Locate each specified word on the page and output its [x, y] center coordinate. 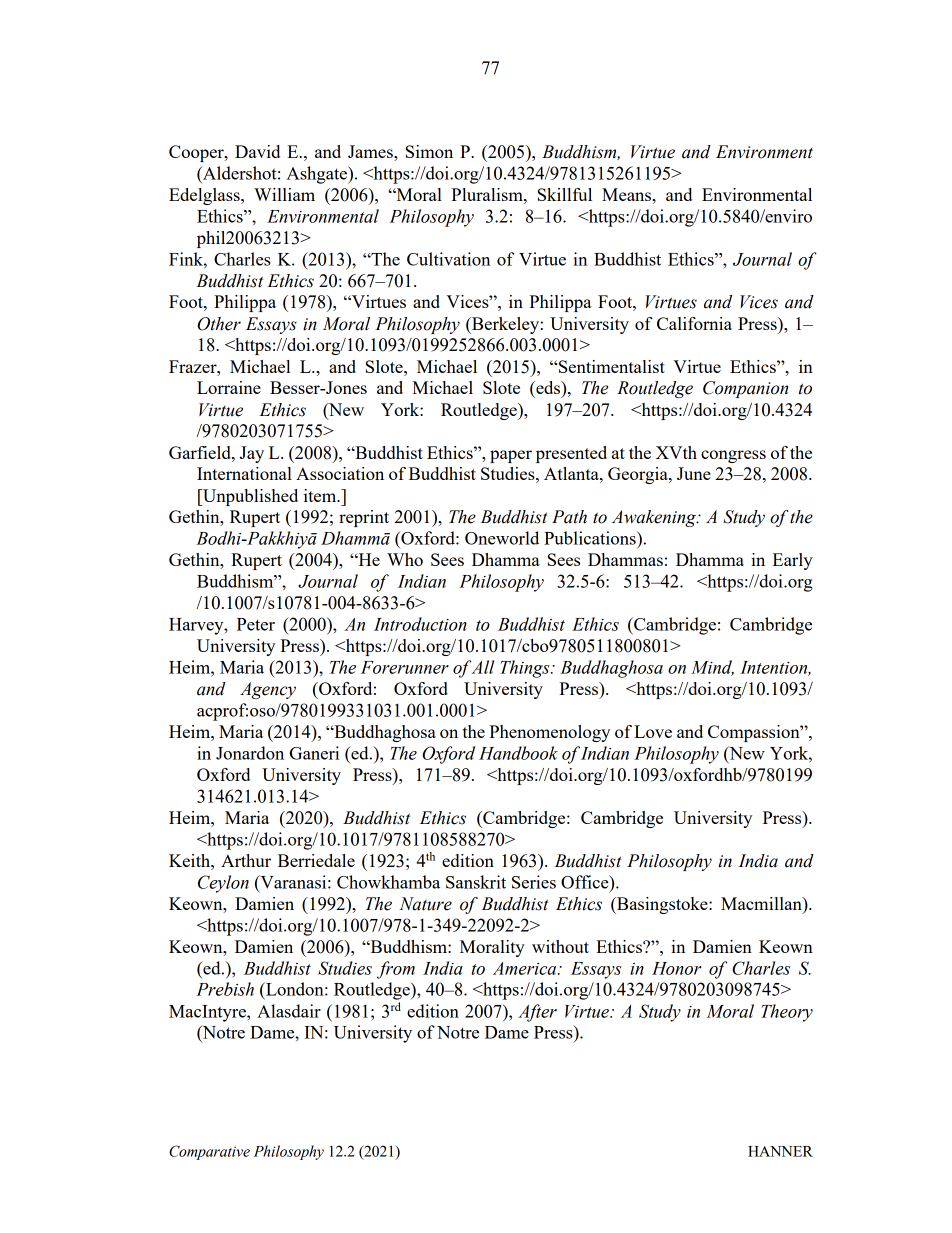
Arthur [246, 860]
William [284, 194]
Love [653, 731]
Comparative [209, 1152]
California [694, 323]
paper [511, 456]
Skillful [565, 194]
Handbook [518, 753]
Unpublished [249, 497]
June [694, 473]
